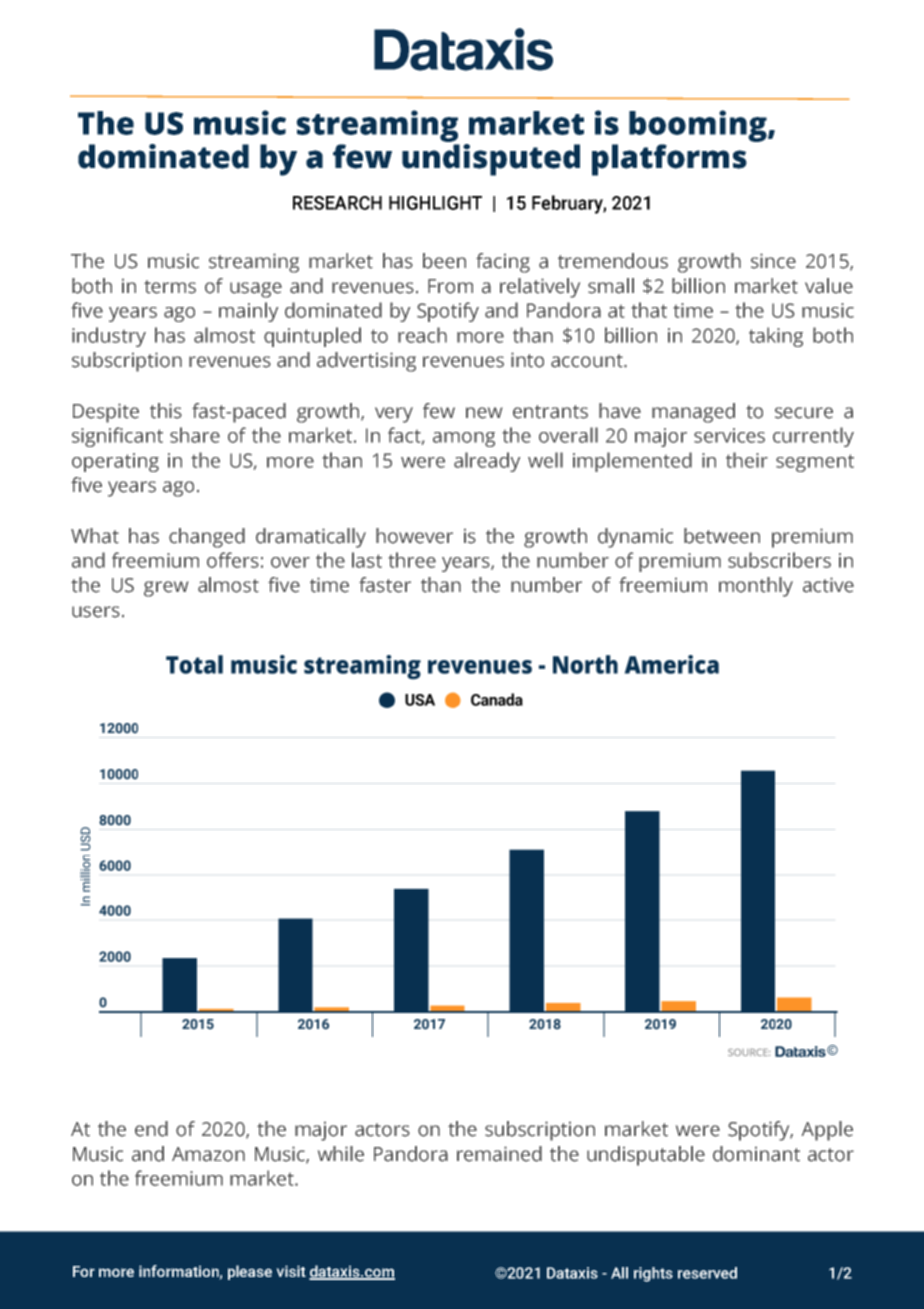  I want to click on monthly, so click(756, 587).
